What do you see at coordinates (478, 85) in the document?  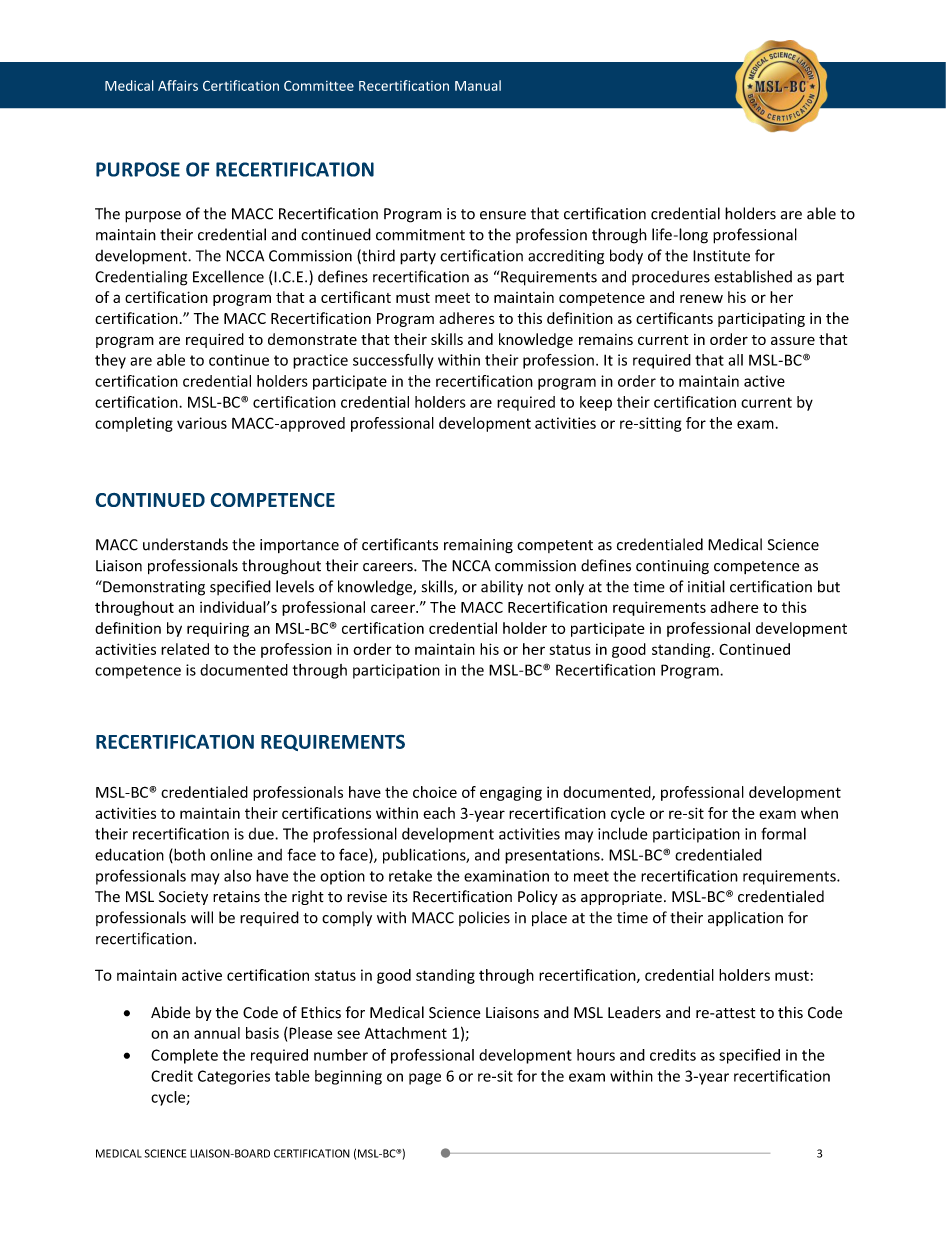 I see `Manual` at bounding box center [478, 85].
